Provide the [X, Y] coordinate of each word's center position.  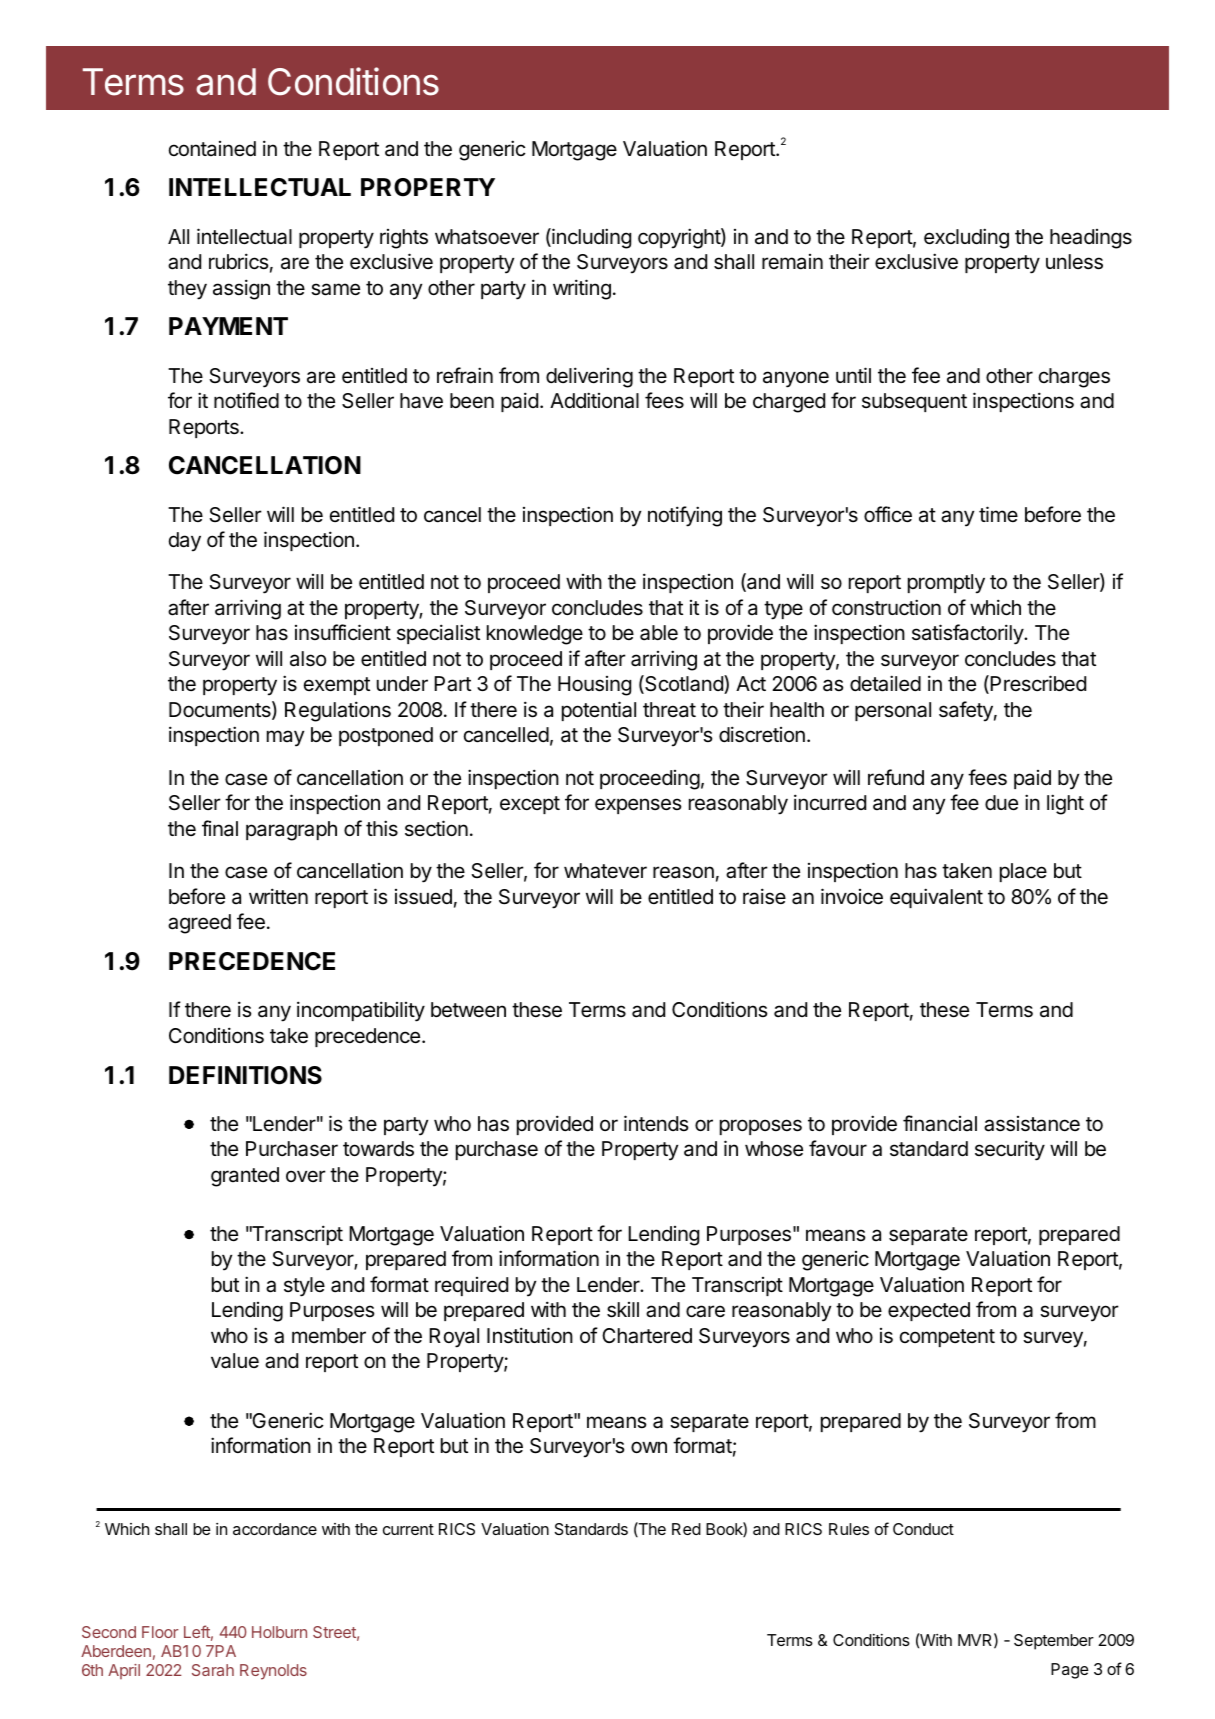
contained [212, 148]
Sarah [213, 1670]
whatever [605, 871]
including [590, 238]
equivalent [936, 898]
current [408, 1529]
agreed [199, 924]
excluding [966, 238]
